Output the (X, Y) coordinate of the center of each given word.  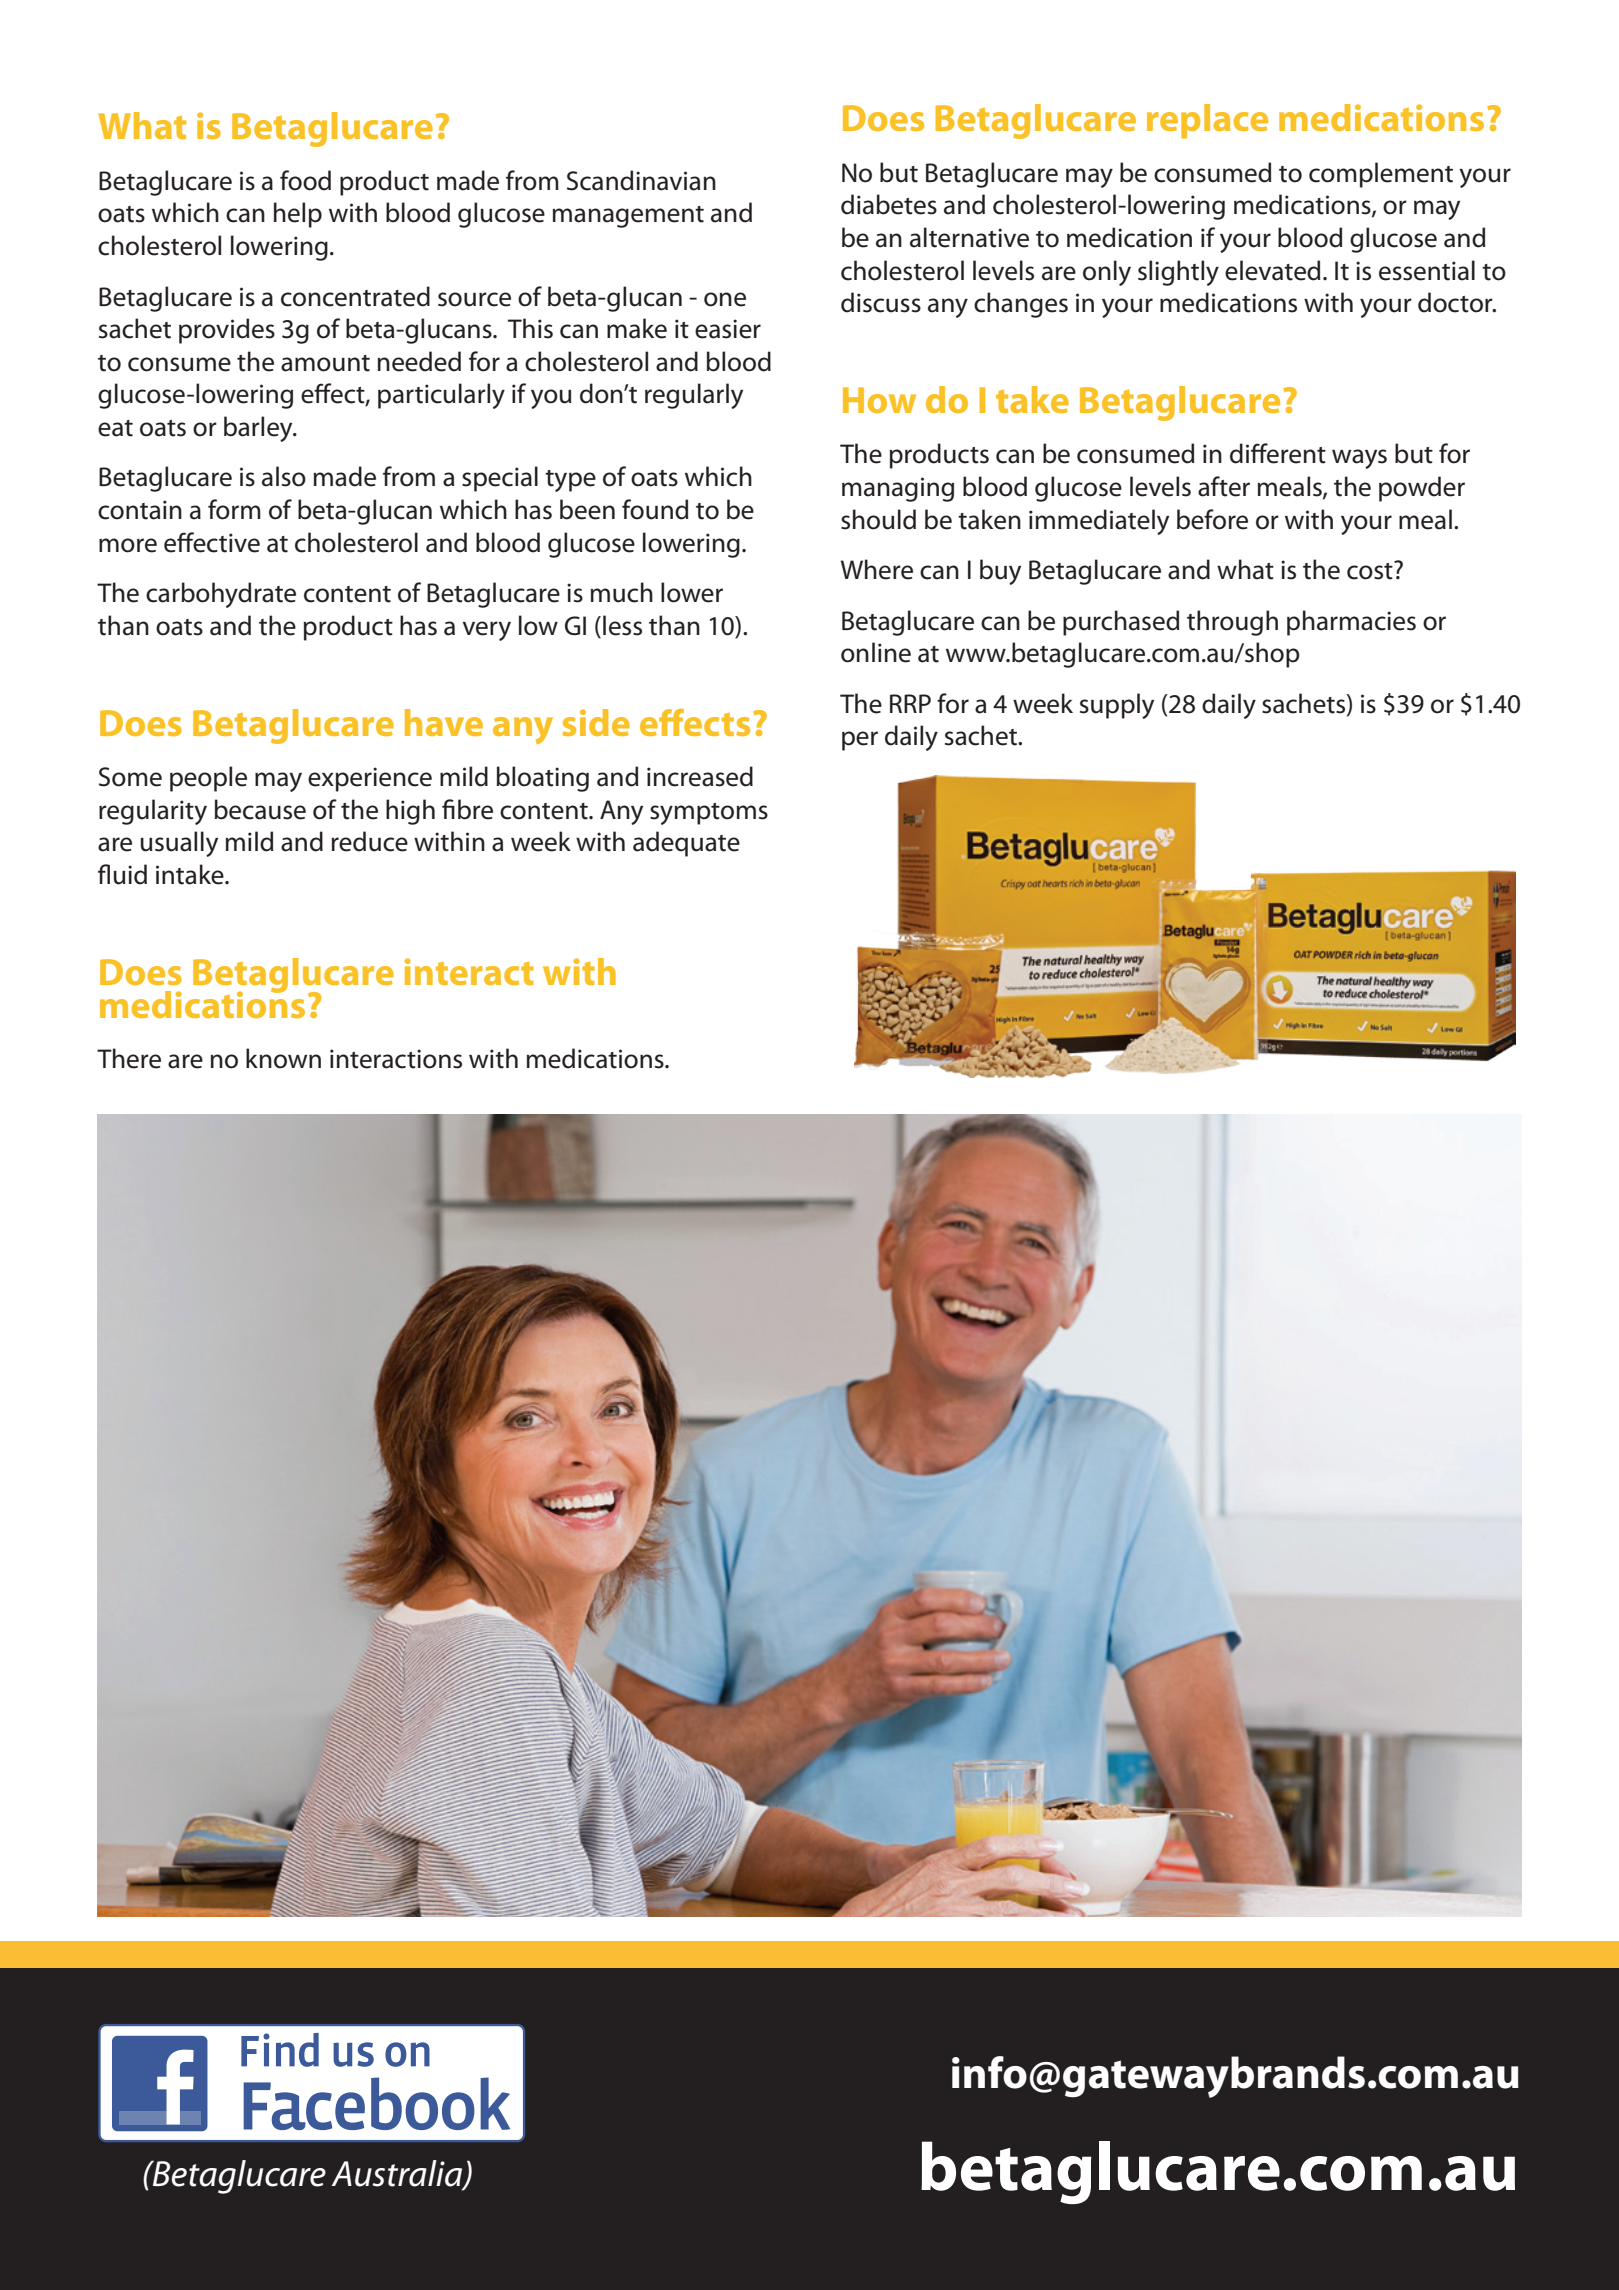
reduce (369, 841)
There (129, 1058)
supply (1117, 706)
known (283, 1058)
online (876, 652)
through (1232, 623)
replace (1207, 121)
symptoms (709, 814)
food (305, 180)
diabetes (889, 204)
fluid (122, 874)
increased (700, 776)
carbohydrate (221, 595)
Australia (398, 2174)
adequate (686, 844)
